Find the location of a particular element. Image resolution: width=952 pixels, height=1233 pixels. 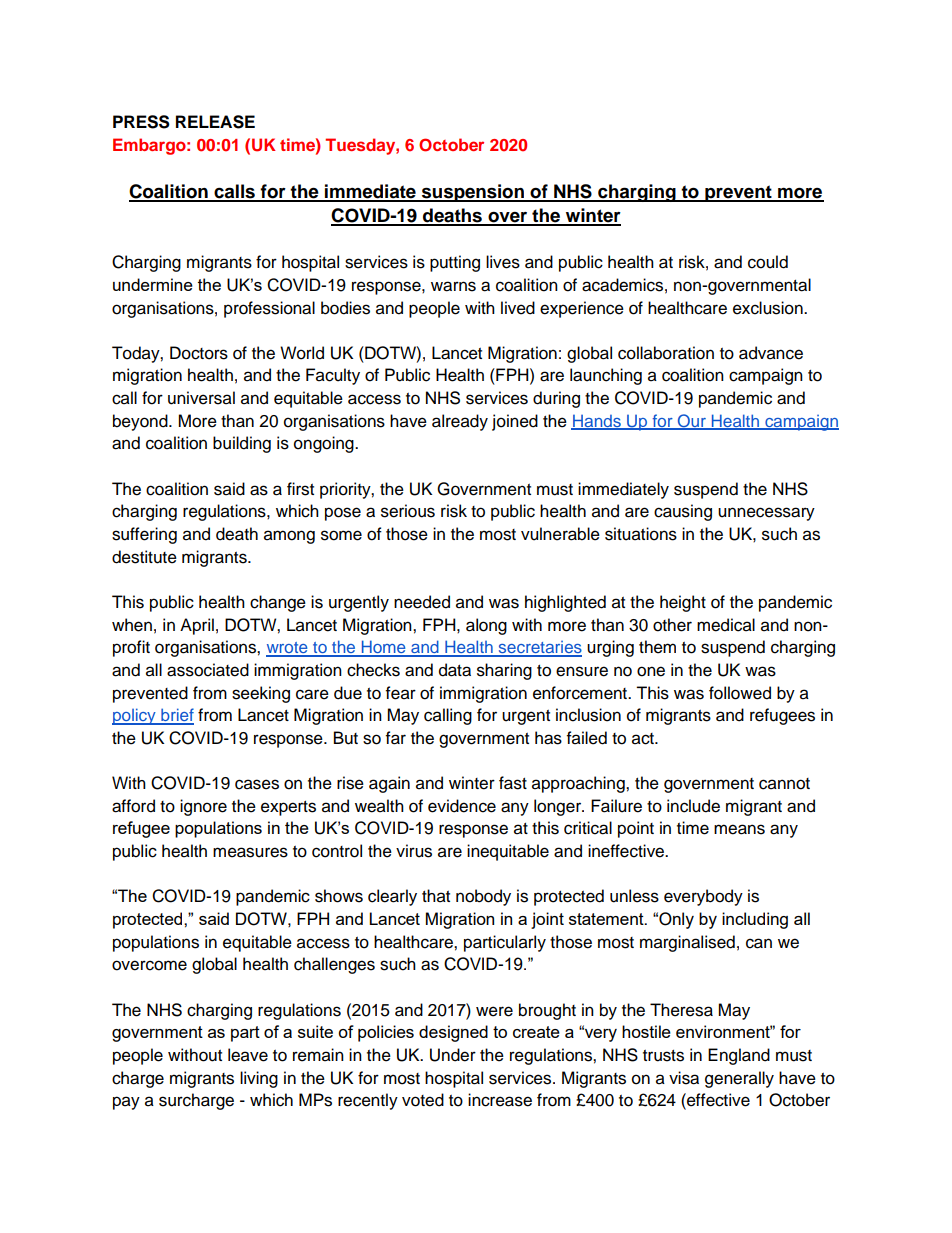

leave is located at coordinates (248, 1055).
